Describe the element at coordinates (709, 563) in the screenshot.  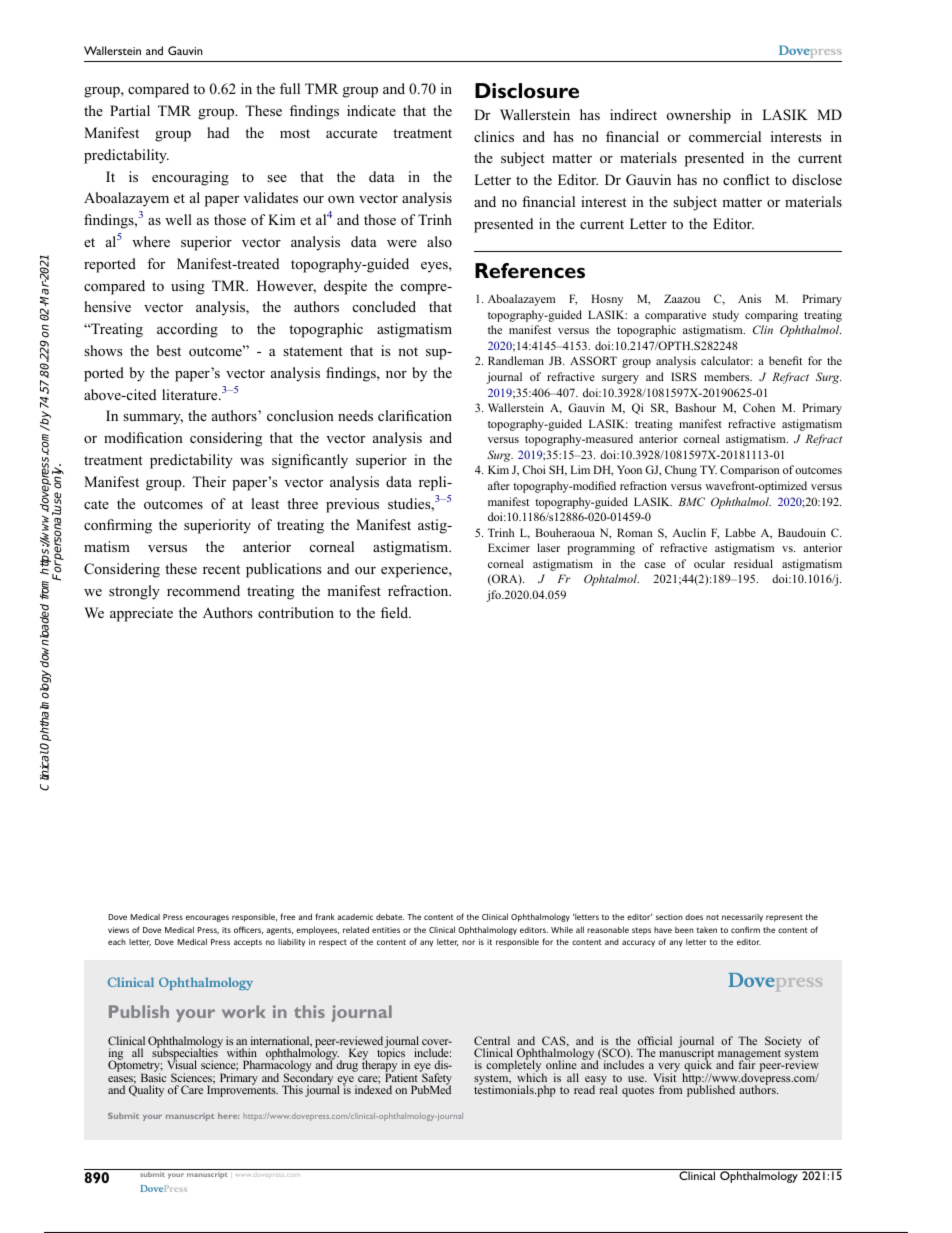
I see `ocular` at that location.
